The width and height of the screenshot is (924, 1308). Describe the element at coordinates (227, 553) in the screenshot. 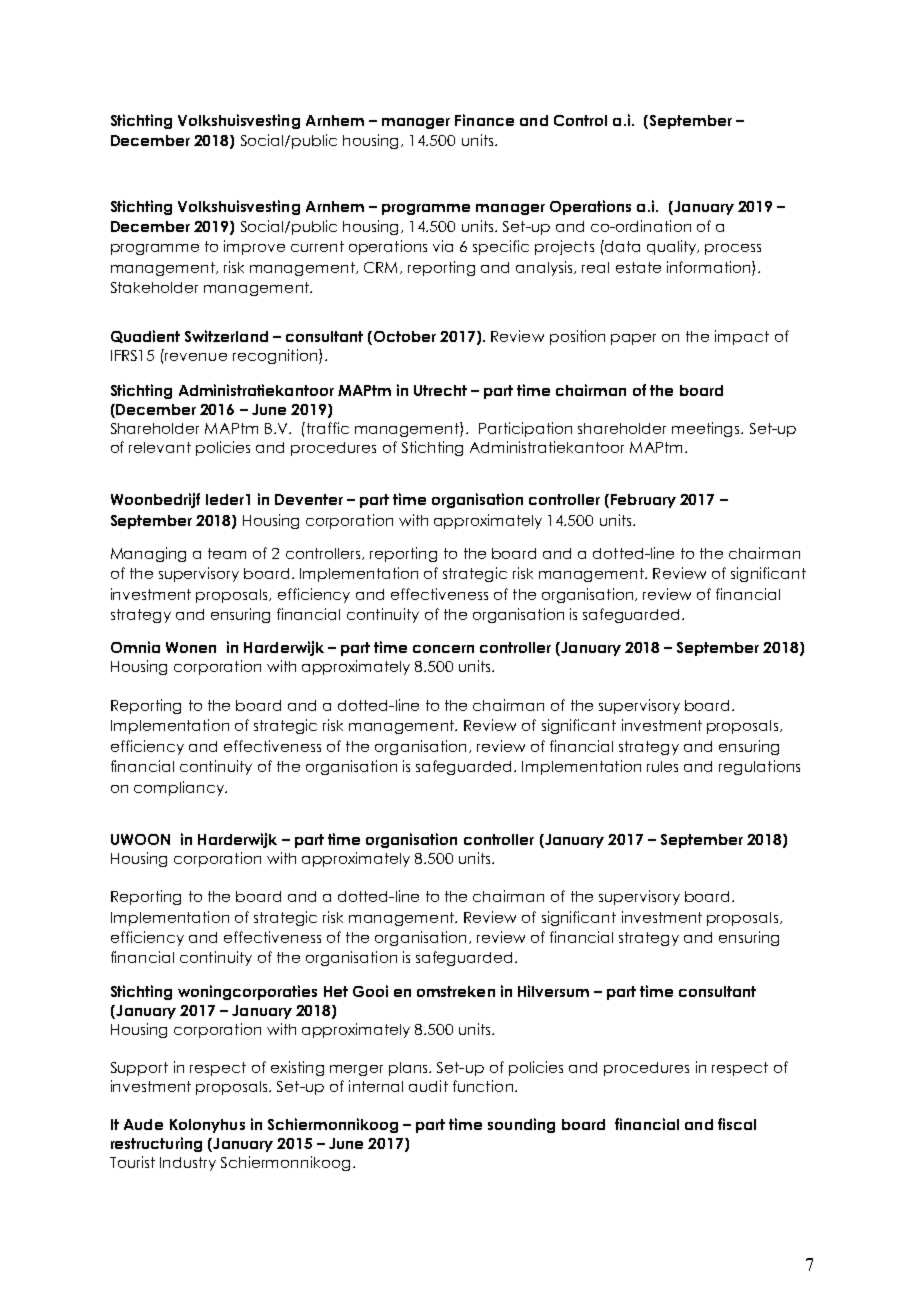

I see `team` at that location.
